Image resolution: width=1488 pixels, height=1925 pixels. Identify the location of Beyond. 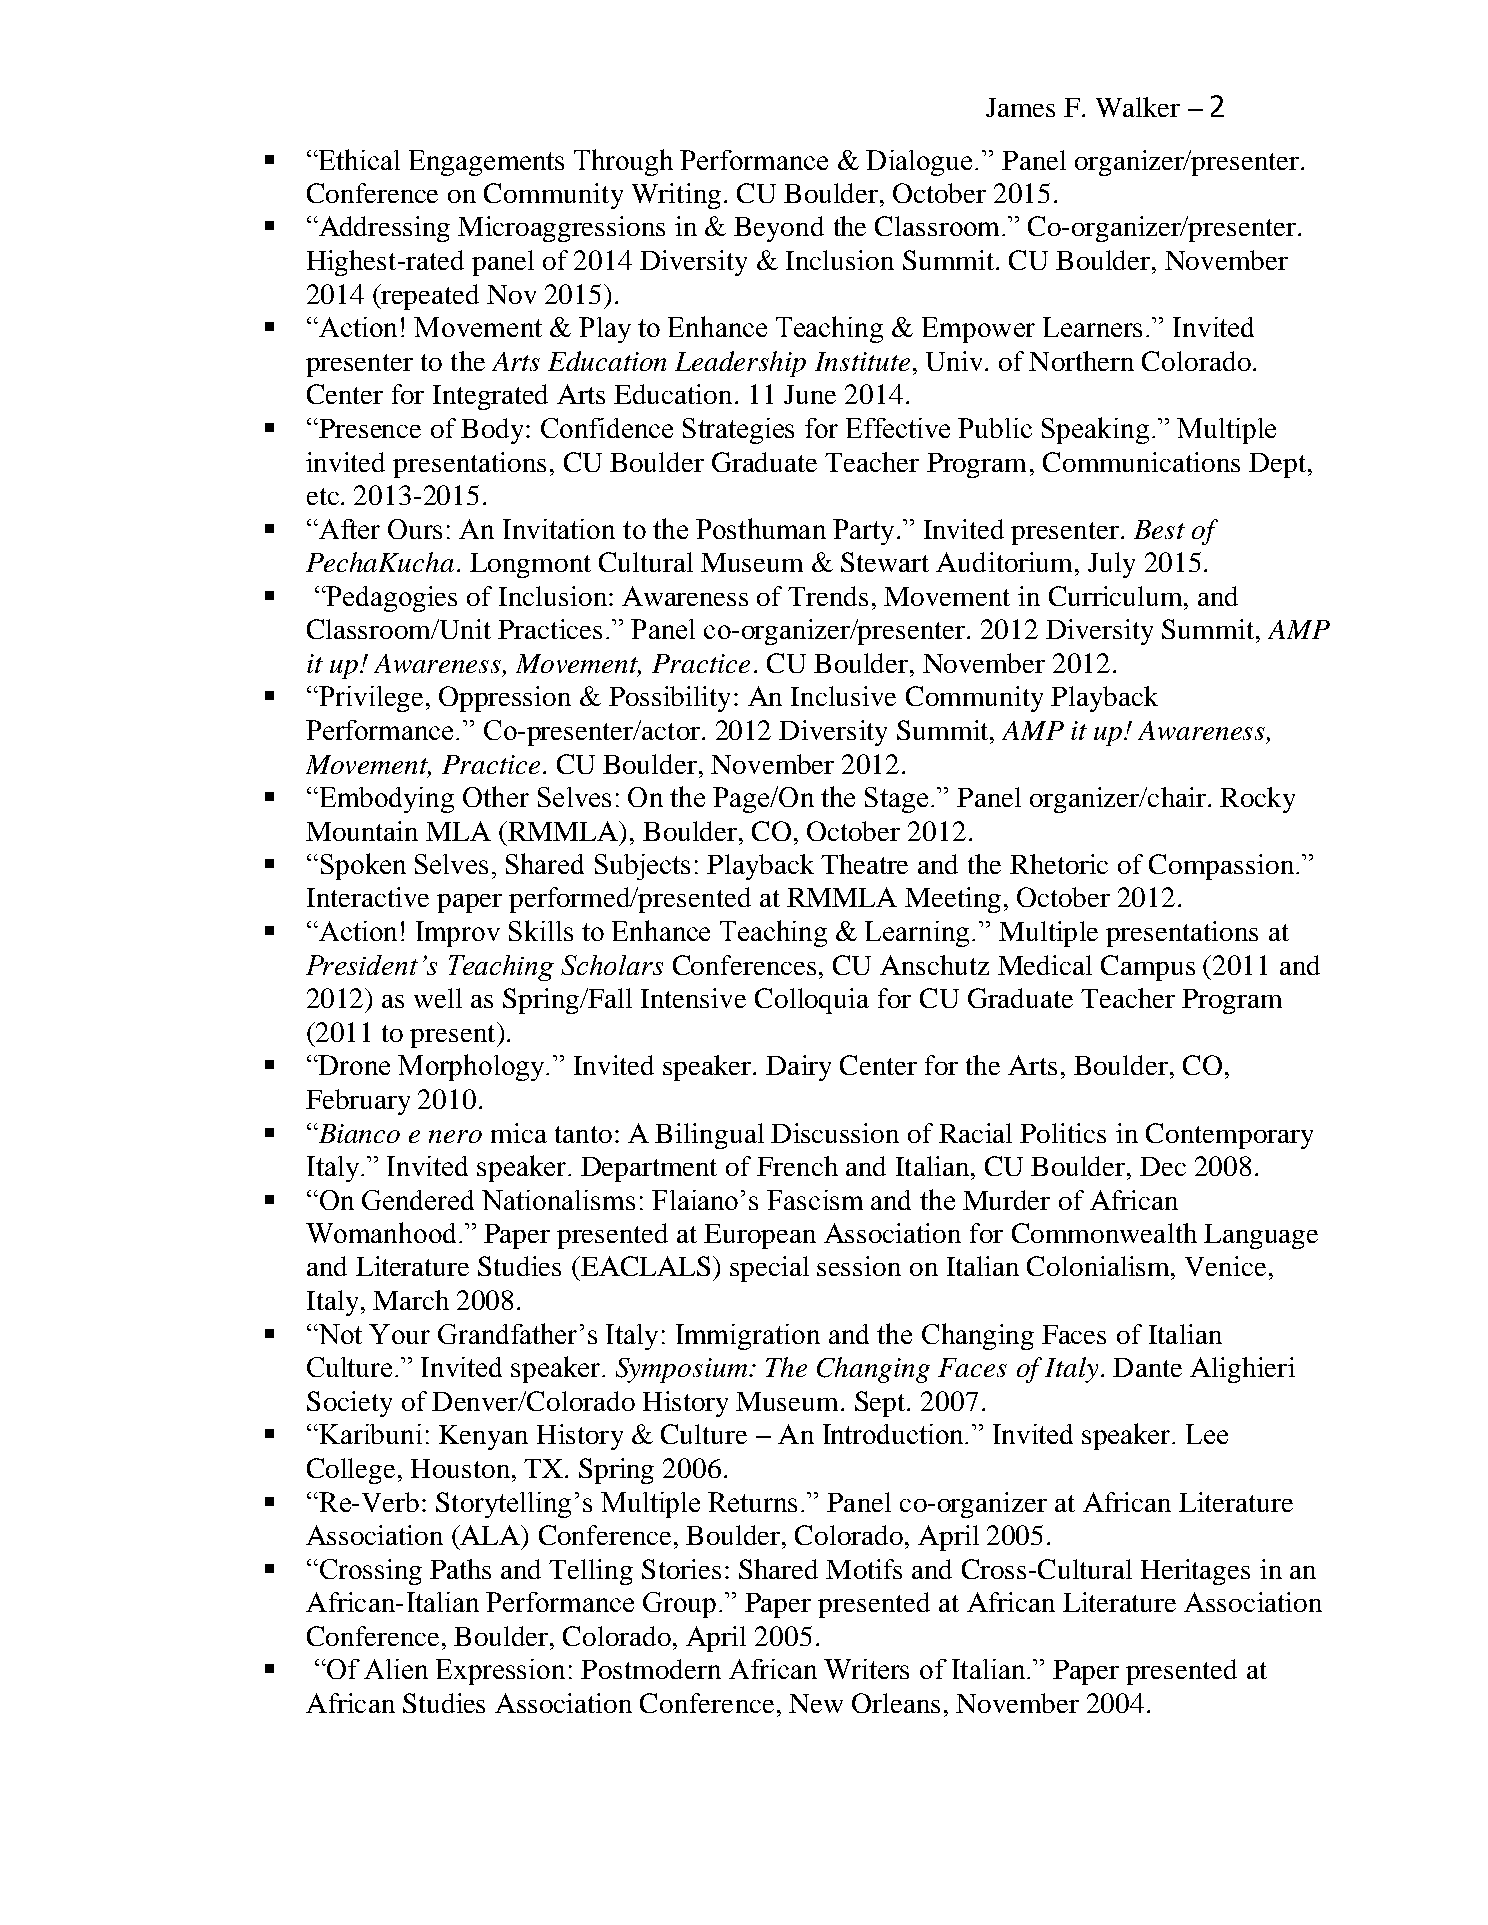
(779, 229).
